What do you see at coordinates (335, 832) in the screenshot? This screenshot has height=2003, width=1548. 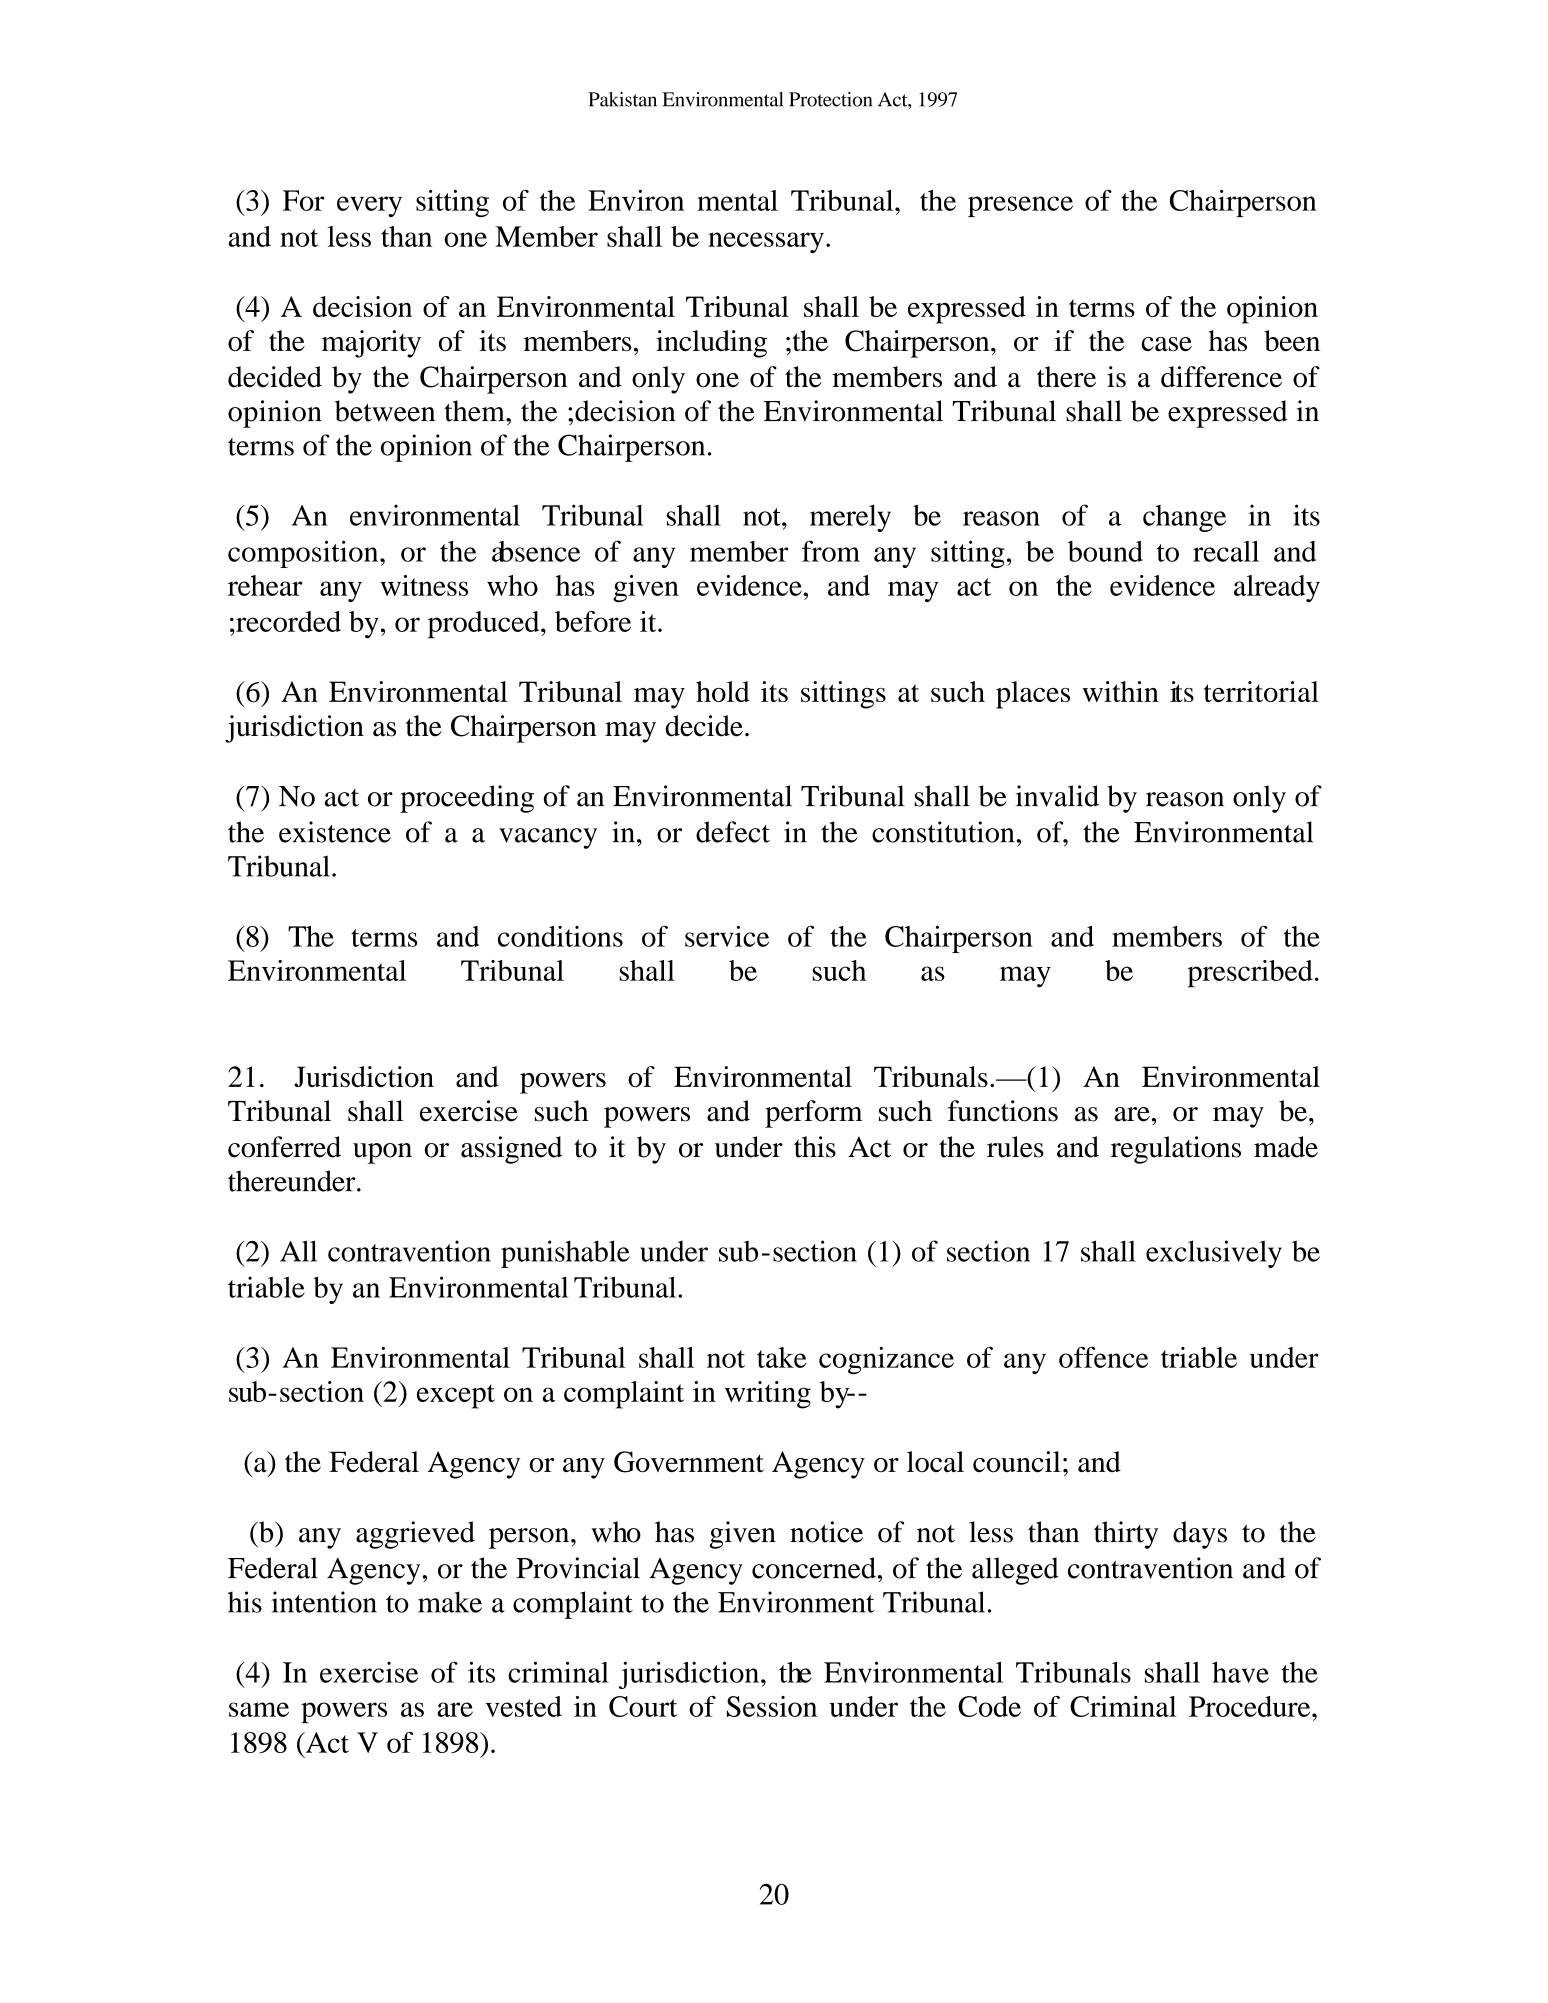 I see `existence` at bounding box center [335, 832].
